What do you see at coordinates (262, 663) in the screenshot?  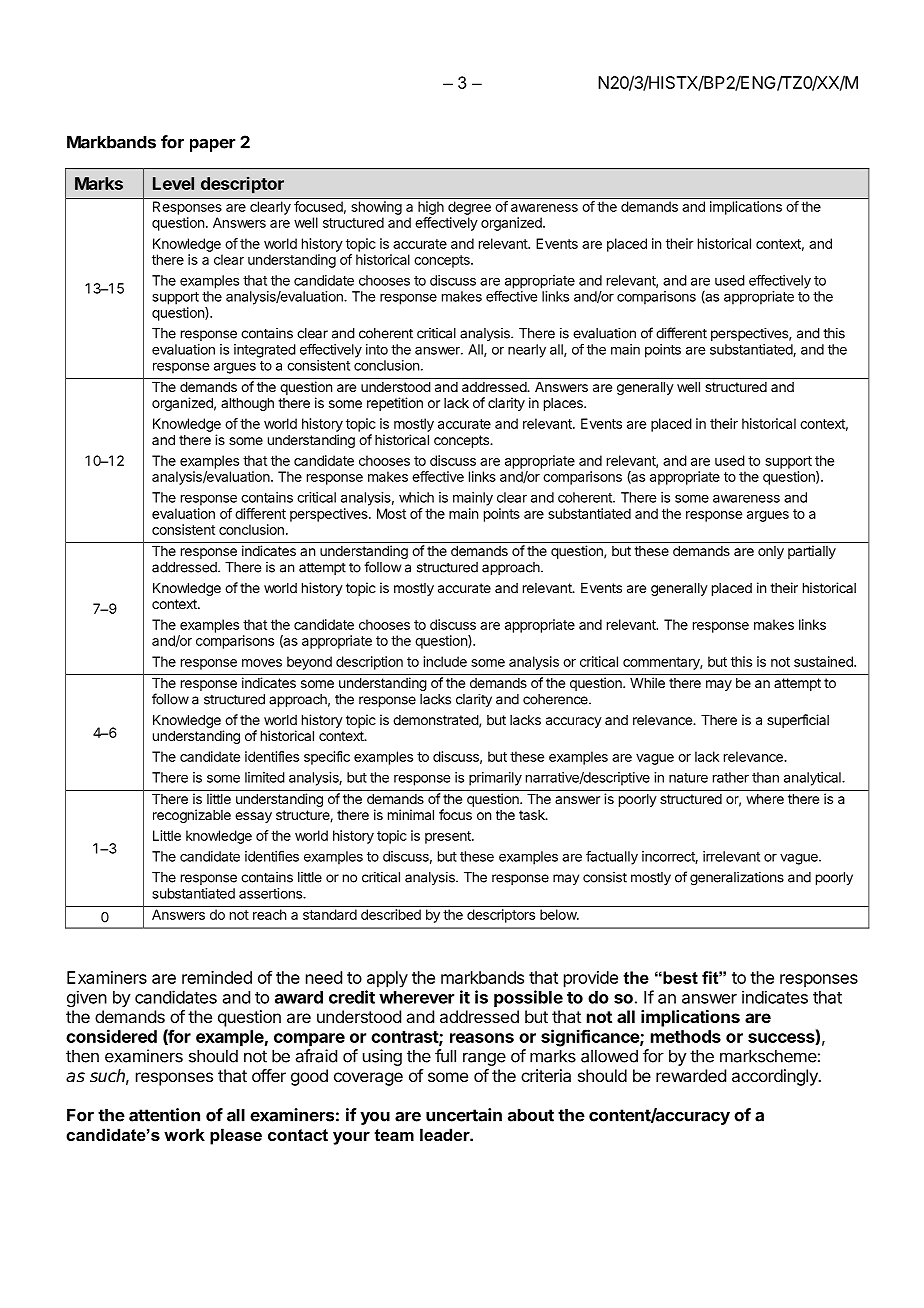 I see `moves` at bounding box center [262, 663].
